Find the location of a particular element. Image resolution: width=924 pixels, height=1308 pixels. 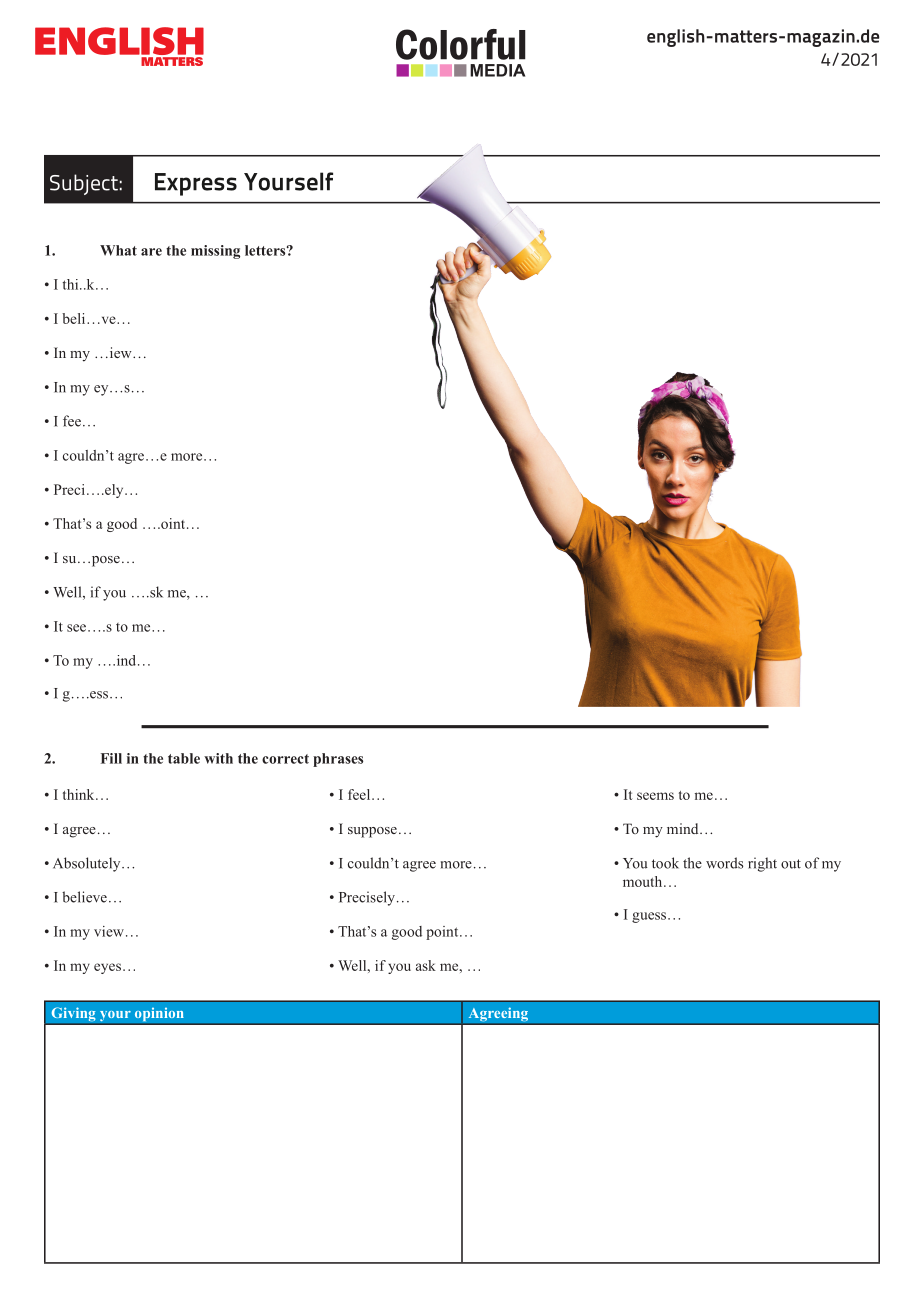

table is located at coordinates (184, 758).
